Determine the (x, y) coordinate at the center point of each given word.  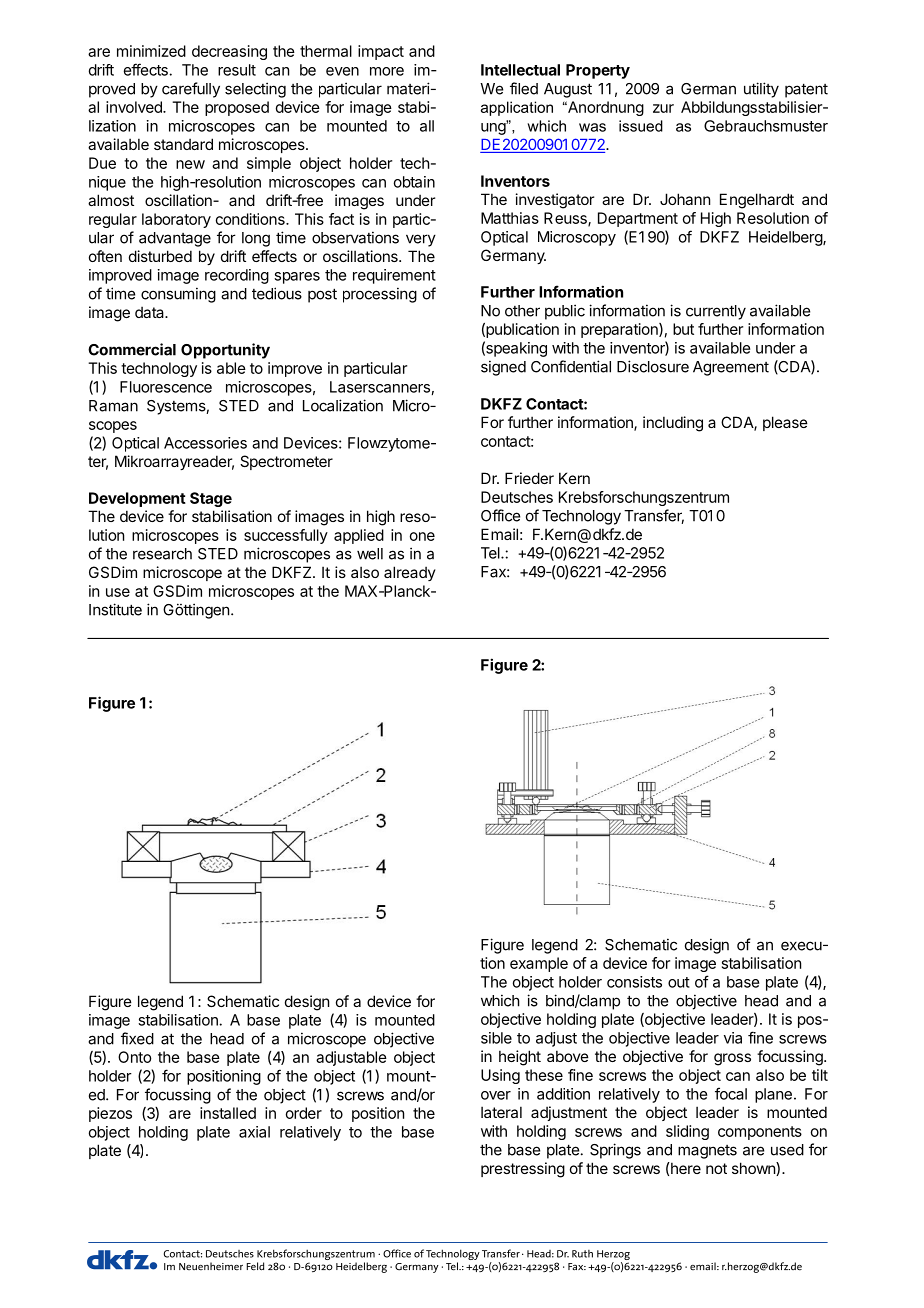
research (162, 554)
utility (761, 90)
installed (228, 1113)
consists (634, 982)
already (410, 573)
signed (503, 368)
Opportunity (225, 351)
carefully (191, 90)
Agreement (731, 368)
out (679, 982)
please (785, 423)
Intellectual (520, 70)
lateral (501, 1112)
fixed (137, 1038)
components (760, 1133)
